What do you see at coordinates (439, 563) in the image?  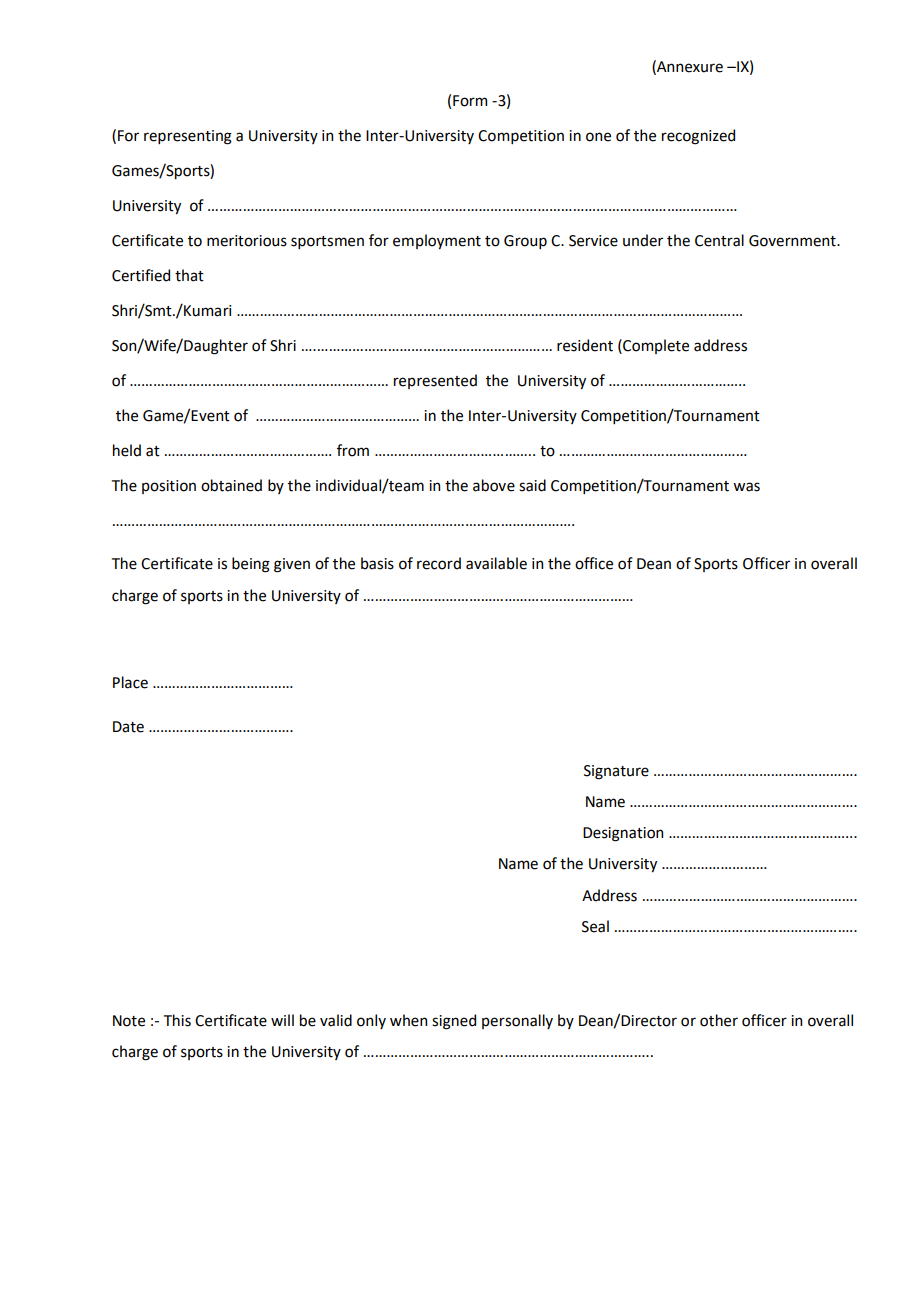 I see `record` at bounding box center [439, 563].
